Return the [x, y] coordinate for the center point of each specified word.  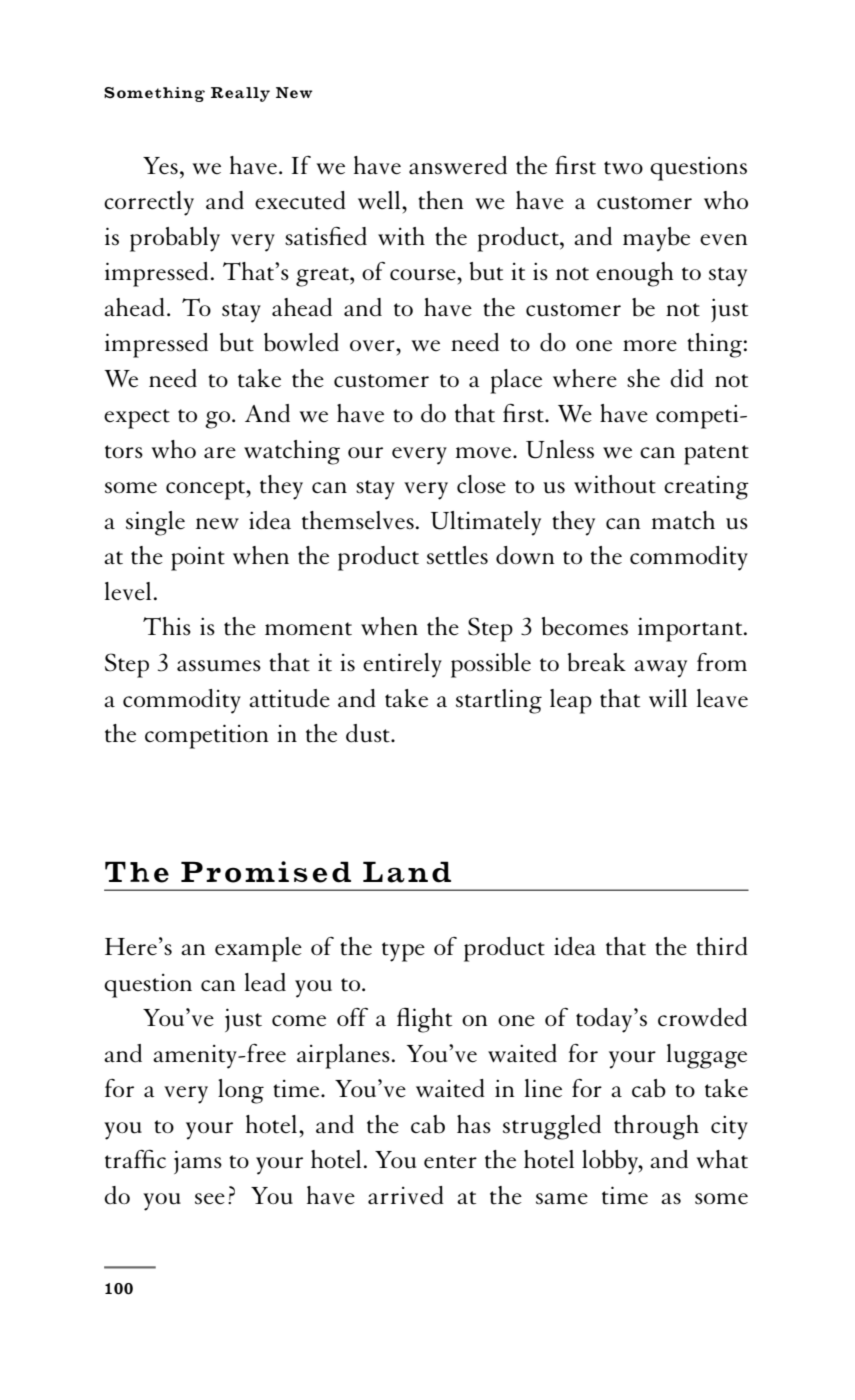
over [373, 346]
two [623, 168]
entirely [402, 665]
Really [240, 94]
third [722, 946]
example [258, 949]
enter [450, 1162]
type [403, 952]
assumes [219, 666]
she [643, 378]
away [660, 669]
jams [198, 1162]
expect [137, 419]
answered [458, 165]
